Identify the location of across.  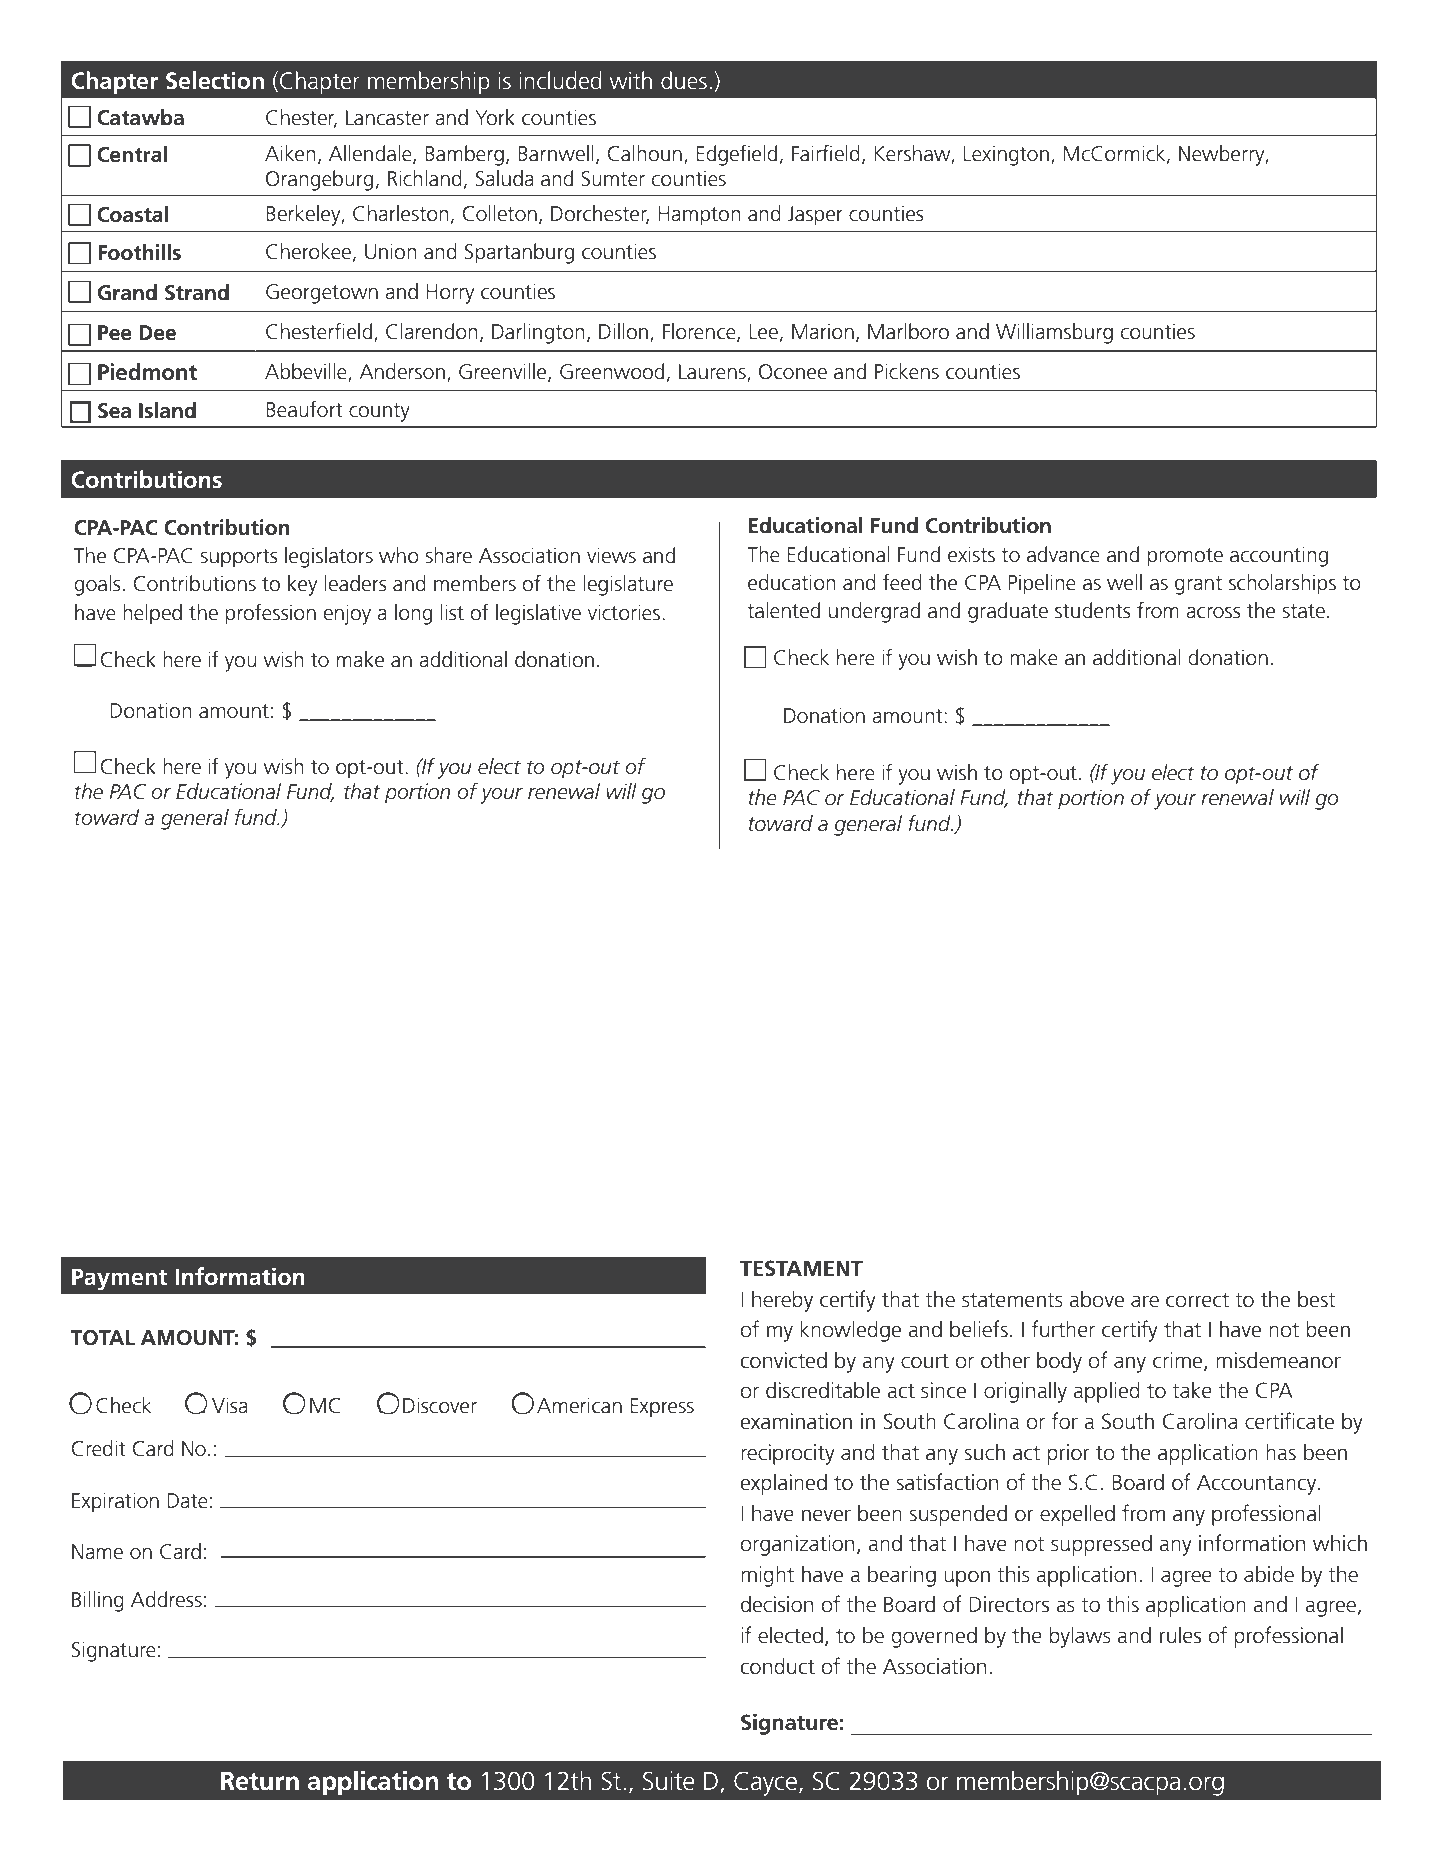
(1213, 613).
